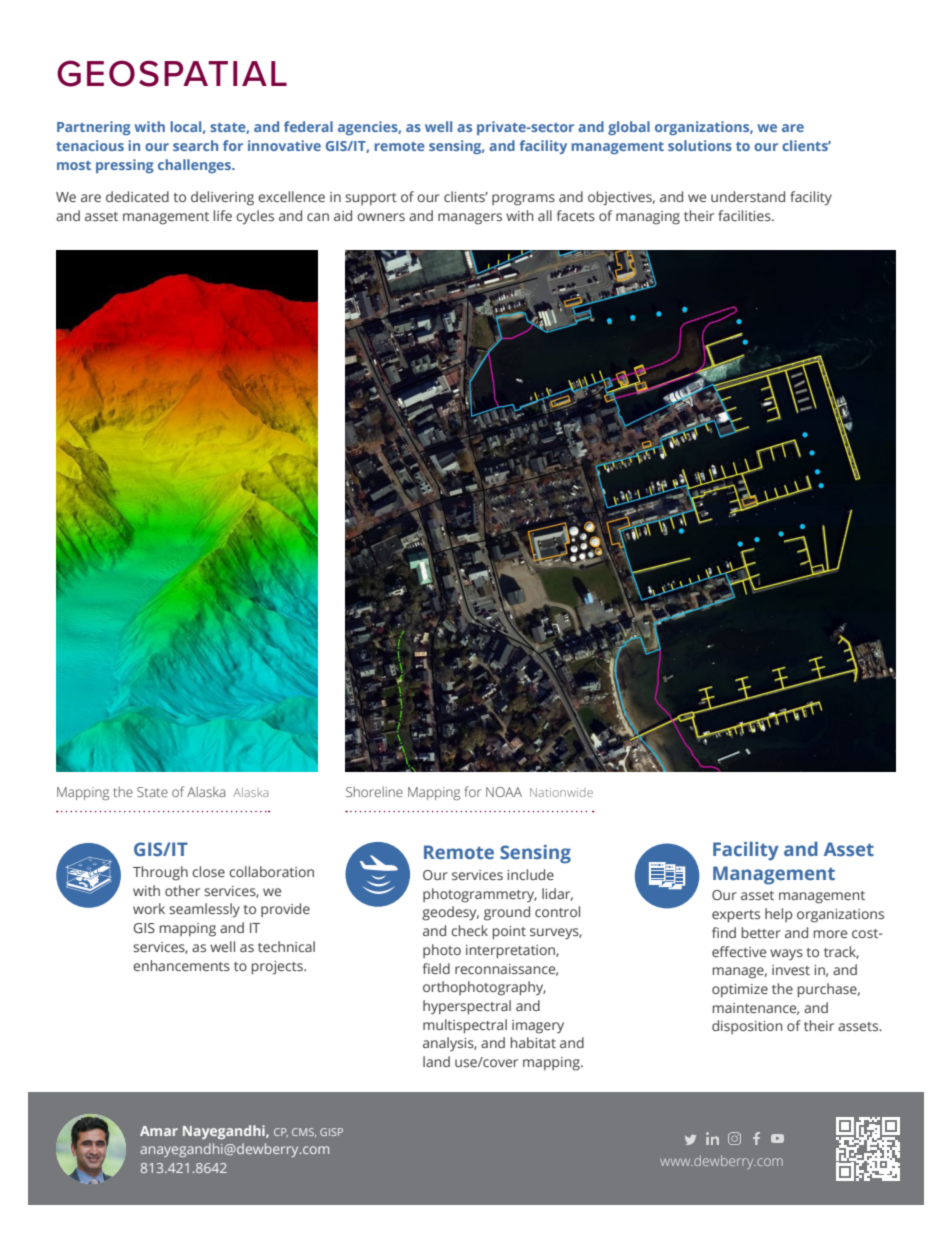 This page has width=952, height=1233. I want to click on experts, so click(736, 916).
